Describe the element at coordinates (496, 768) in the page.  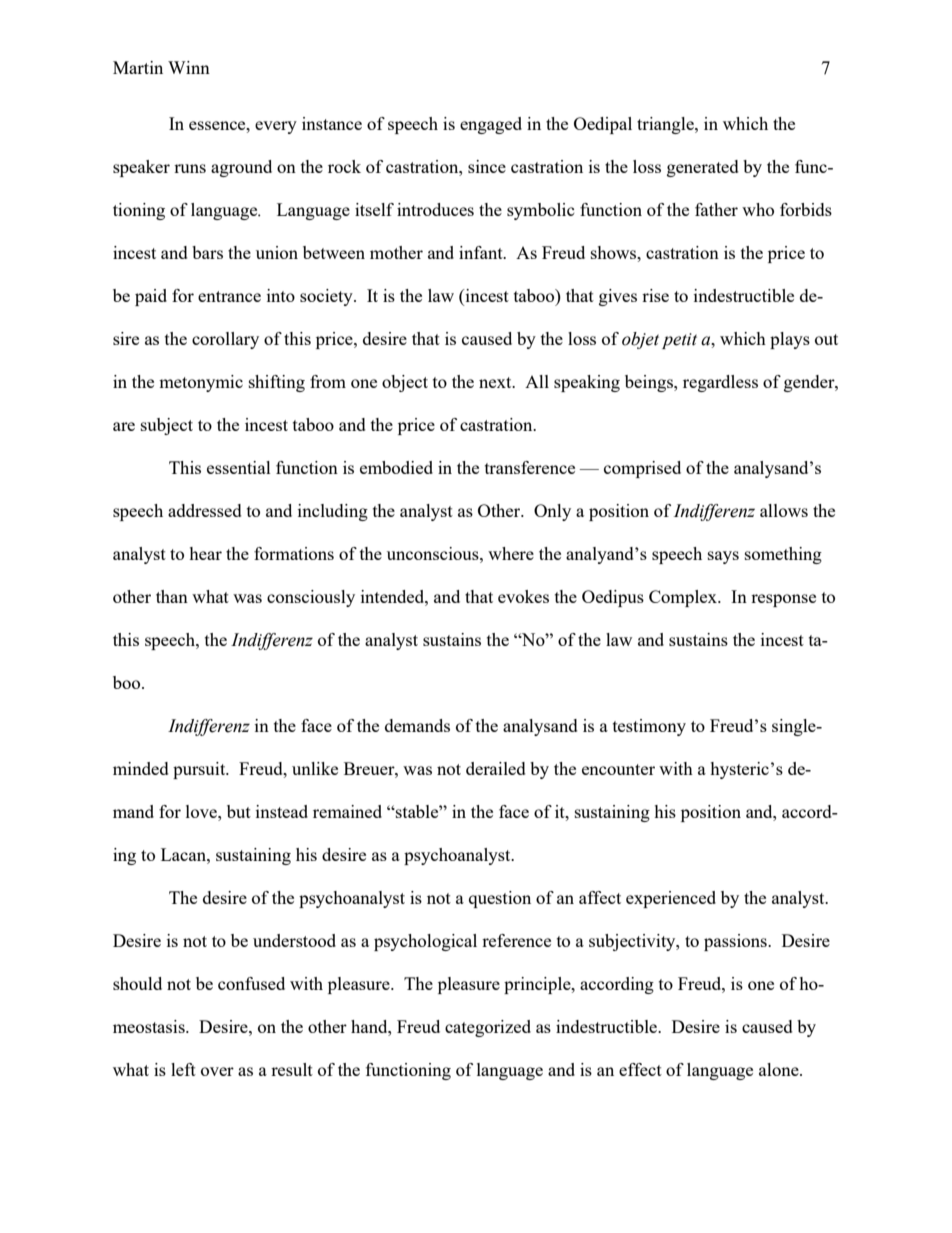
I see `derailed` at that location.
